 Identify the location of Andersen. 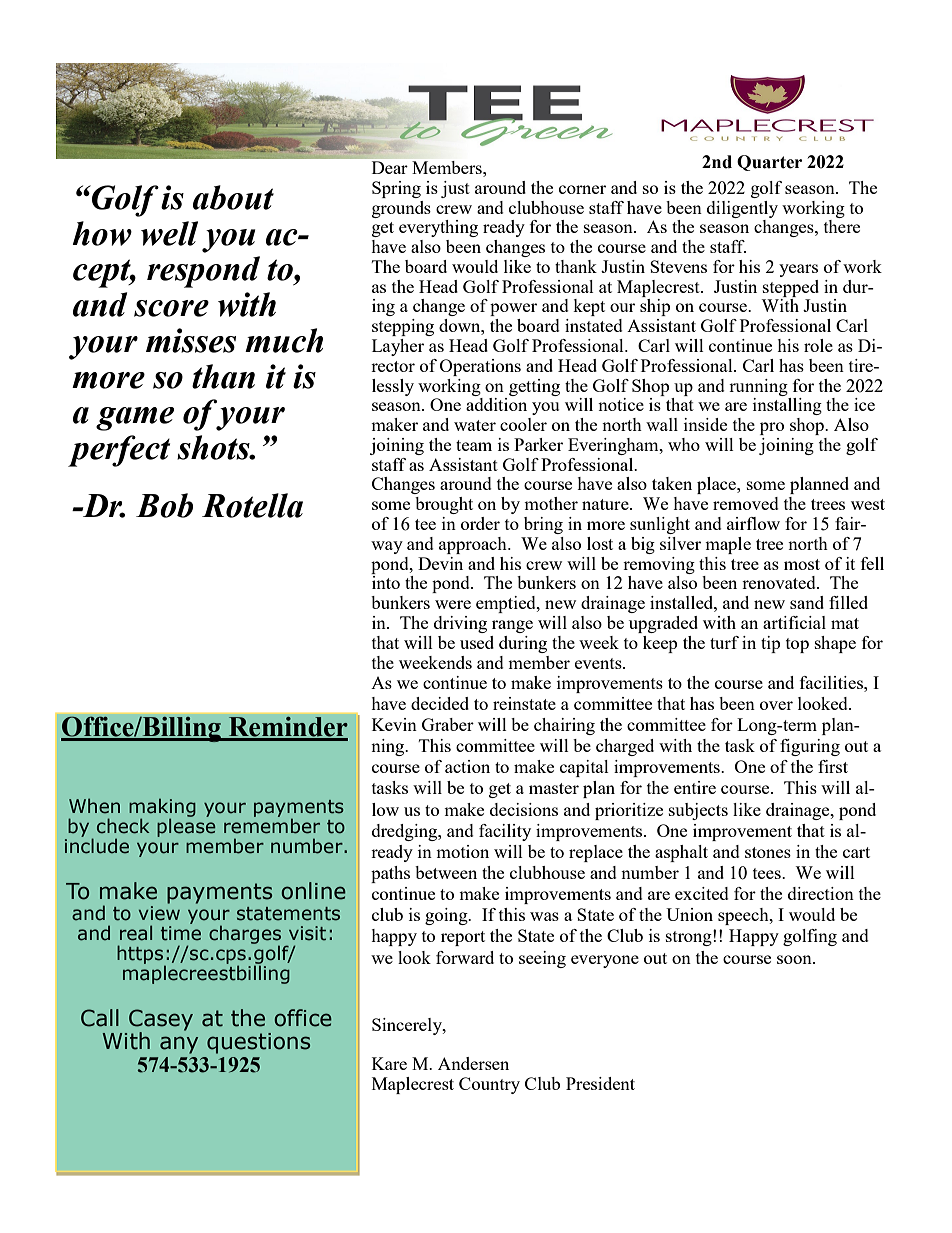
(473, 1063).
